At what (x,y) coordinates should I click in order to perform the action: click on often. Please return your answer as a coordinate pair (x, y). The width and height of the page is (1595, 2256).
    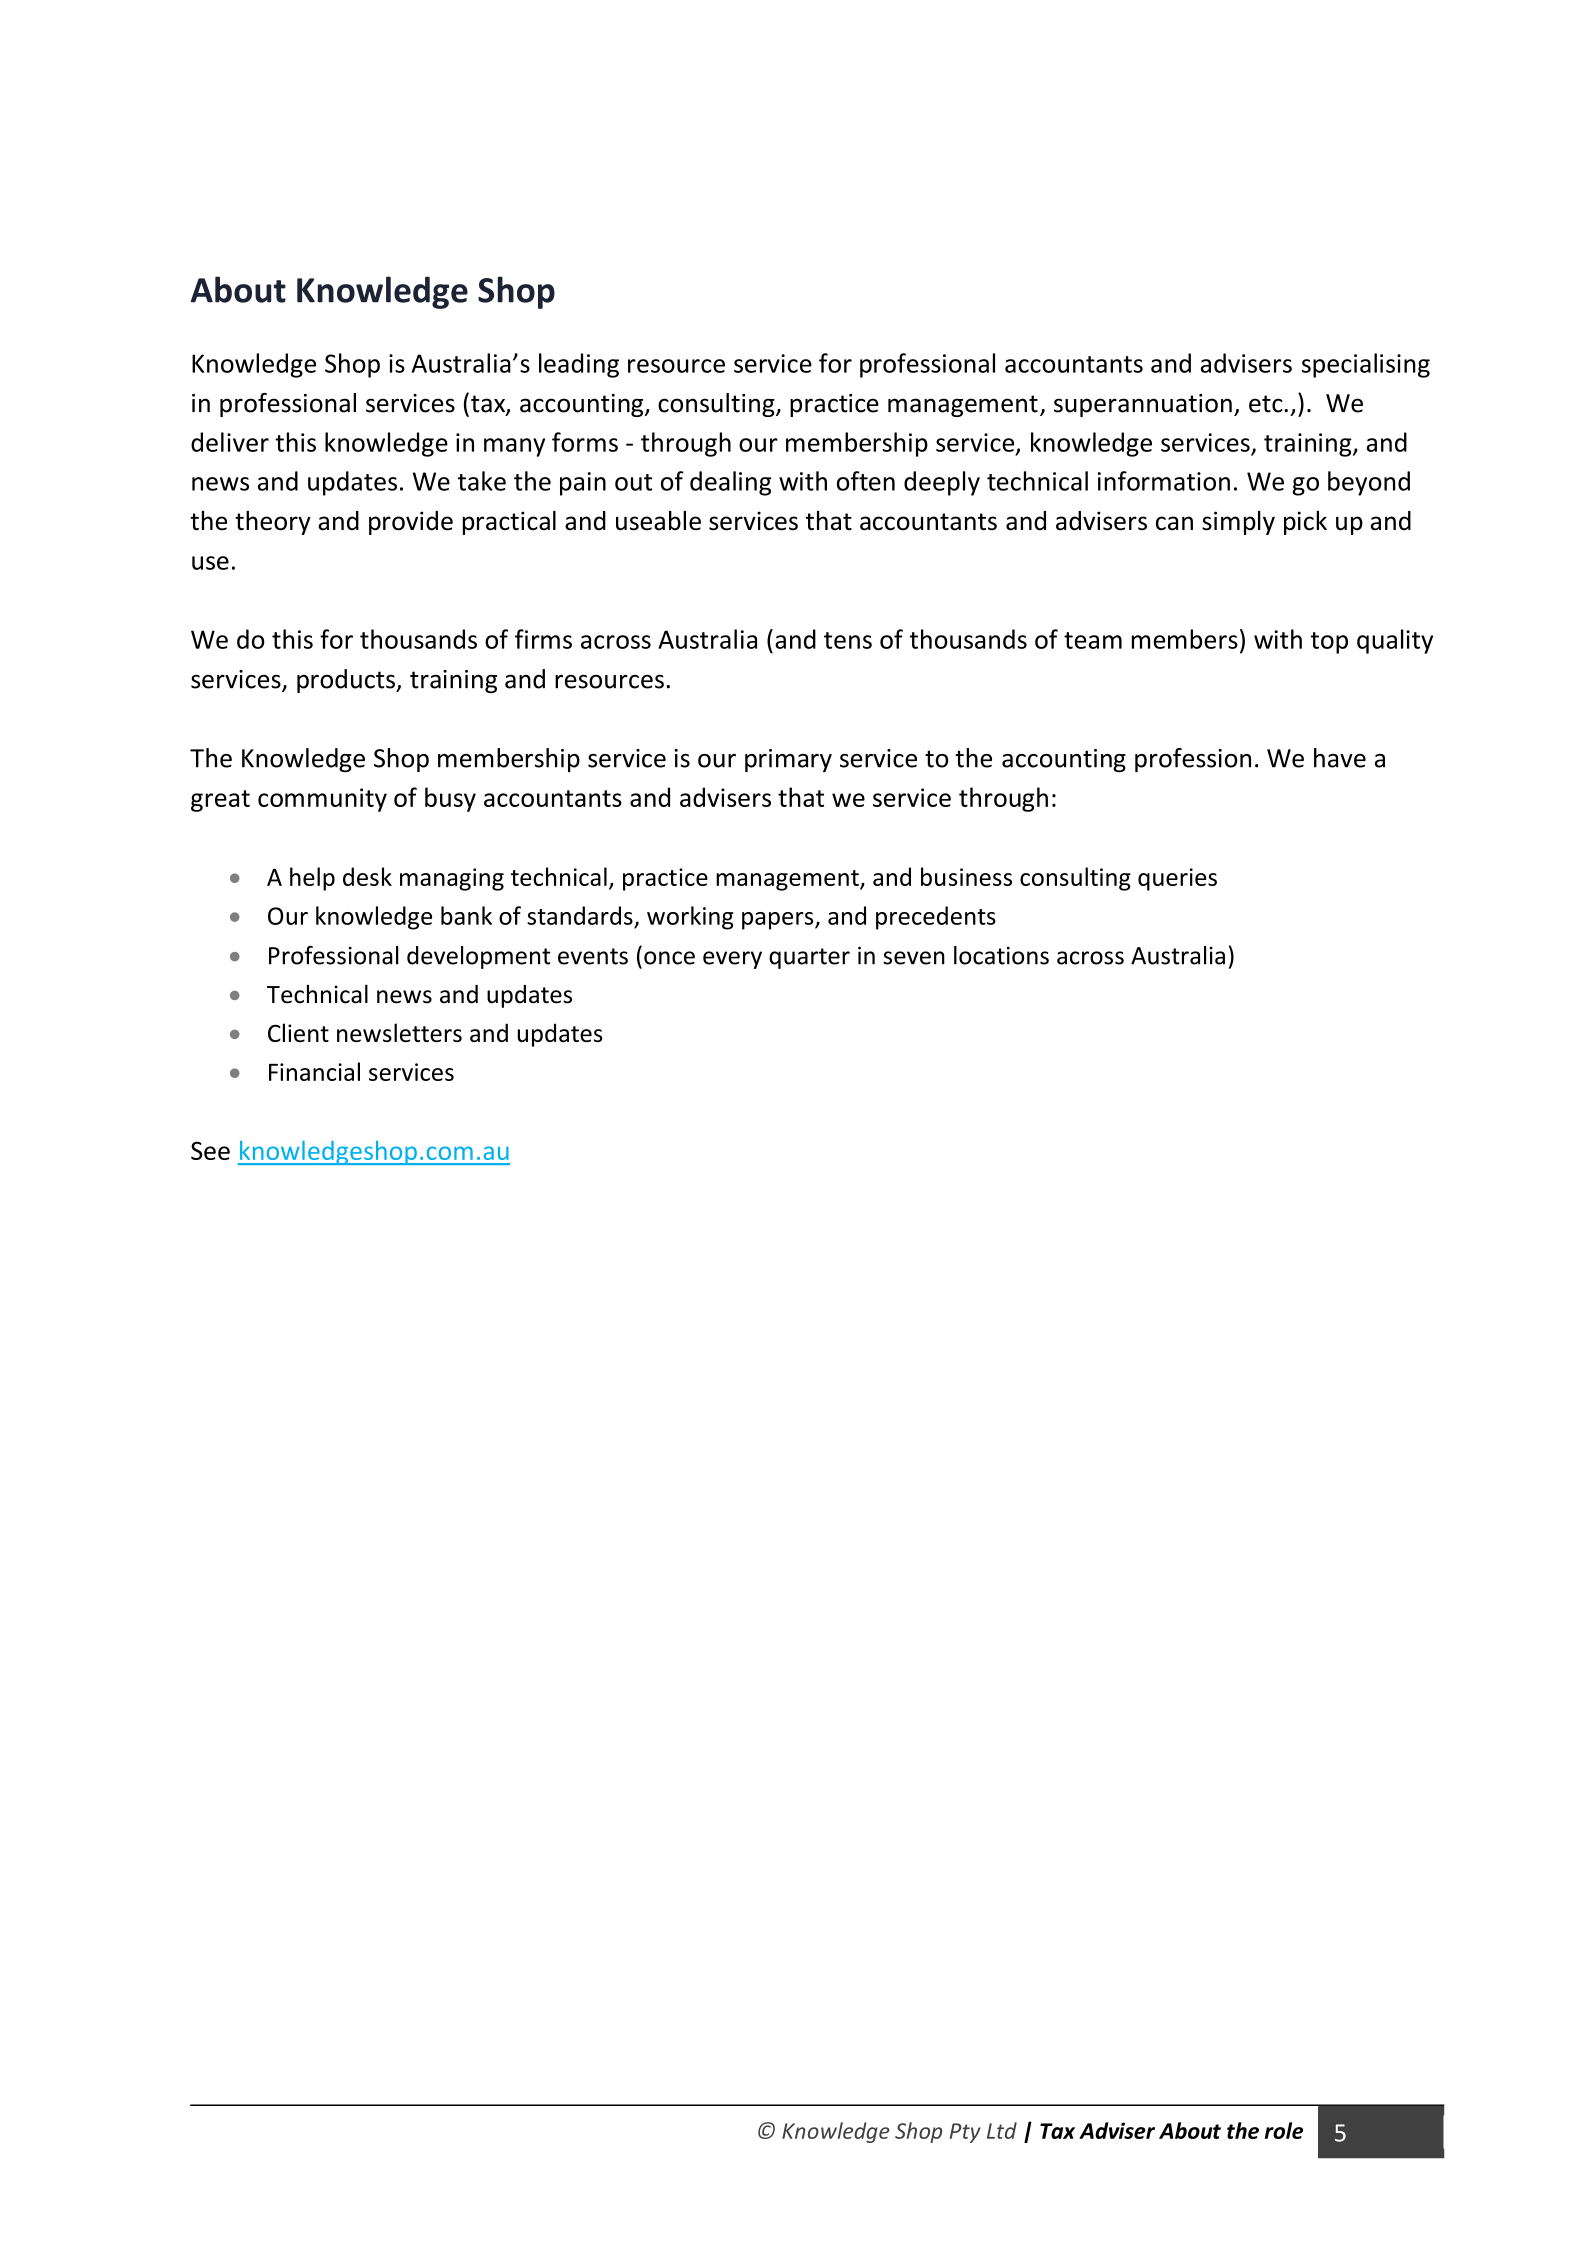
    Looking at the image, I should click on (866, 481).
